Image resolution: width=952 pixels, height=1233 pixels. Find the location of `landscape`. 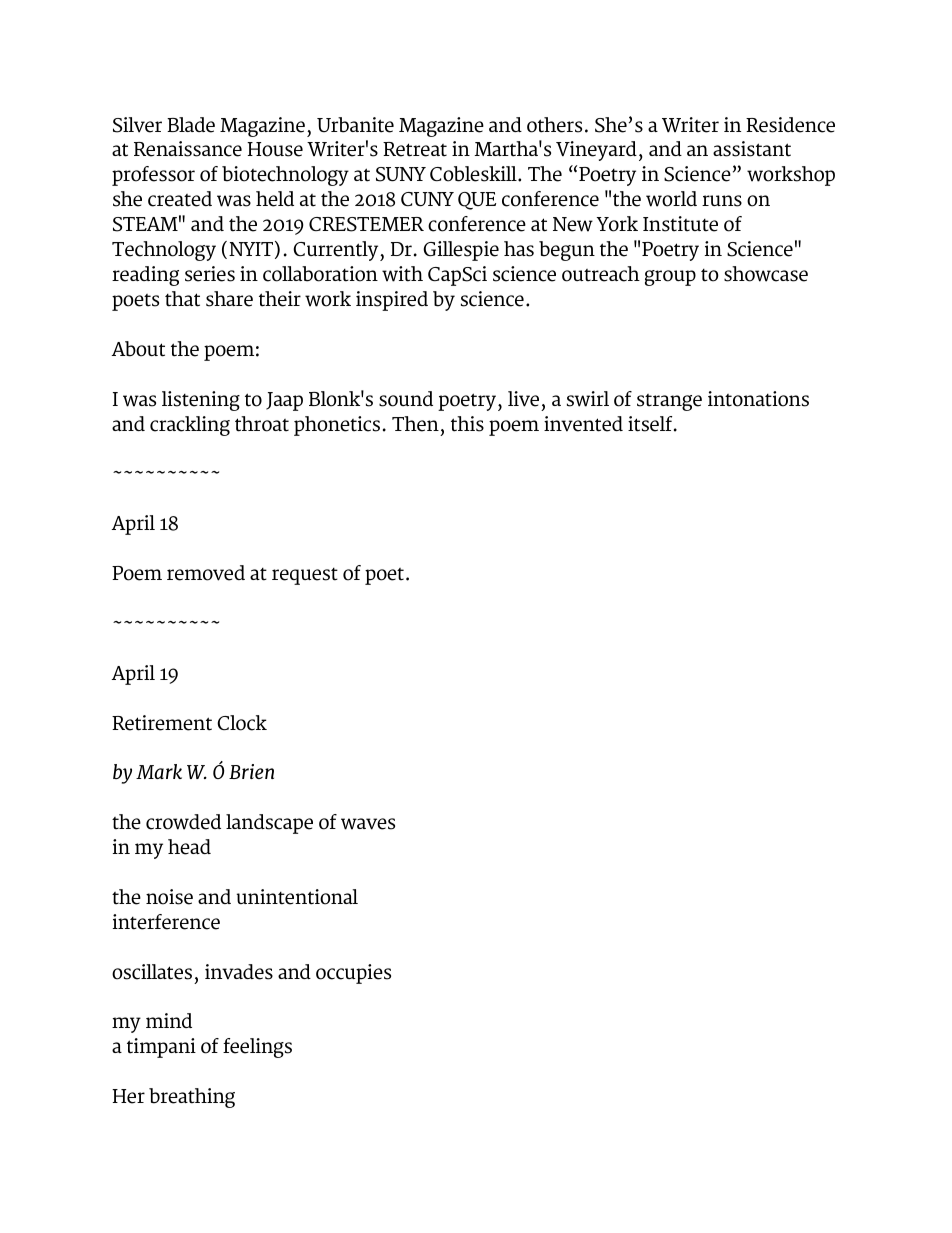

landscape is located at coordinates (269, 824).
